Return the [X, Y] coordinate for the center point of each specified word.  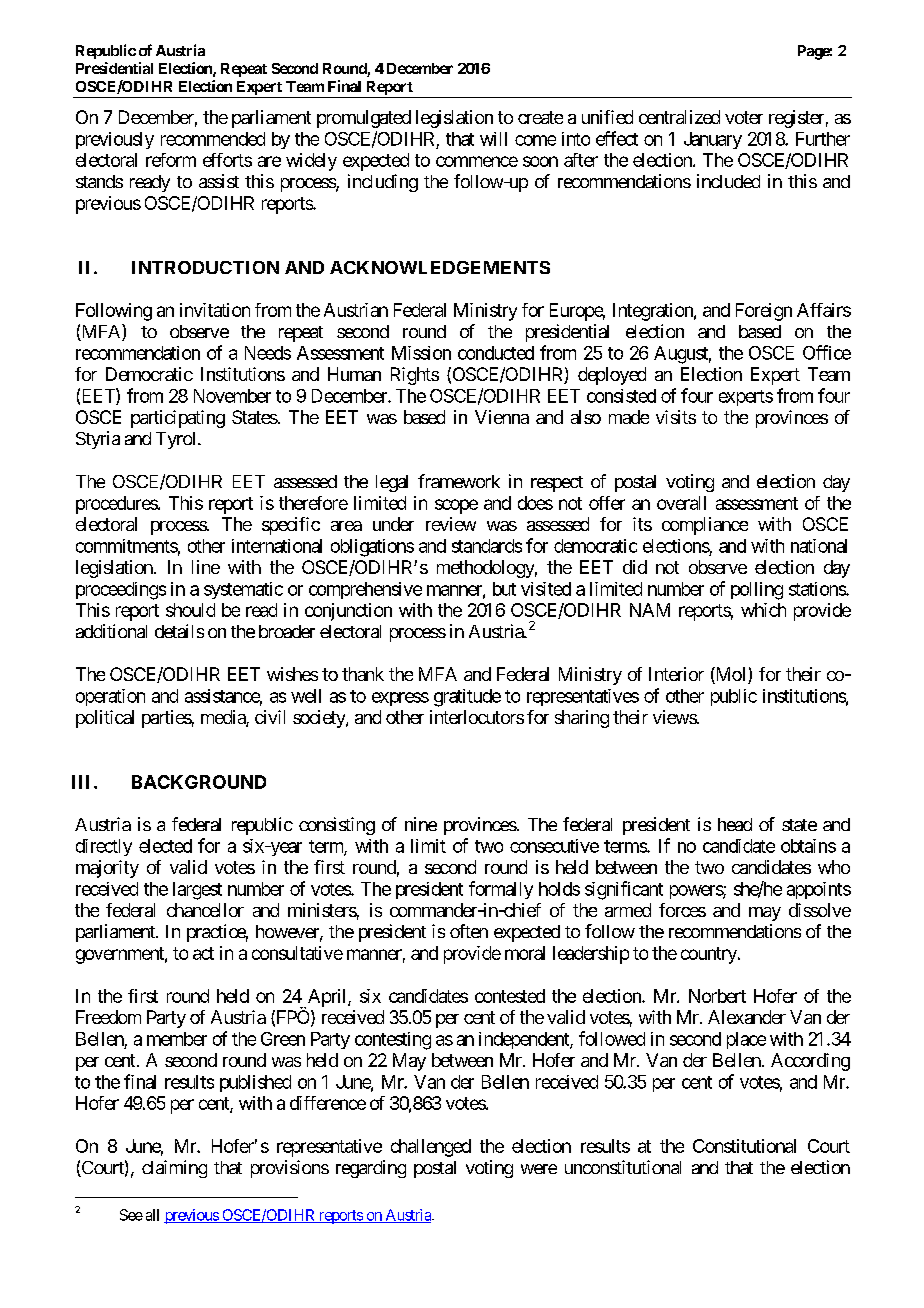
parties [167, 719]
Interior [676, 674]
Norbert [717, 996]
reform [171, 160]
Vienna [502, 417]
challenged [431, 1148]
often [469, 931]
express [400, 699]
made [629, 417]
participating [178, 419]
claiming [174, 1169]
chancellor [205, 910]
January [713, 140]
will [493, 139]
